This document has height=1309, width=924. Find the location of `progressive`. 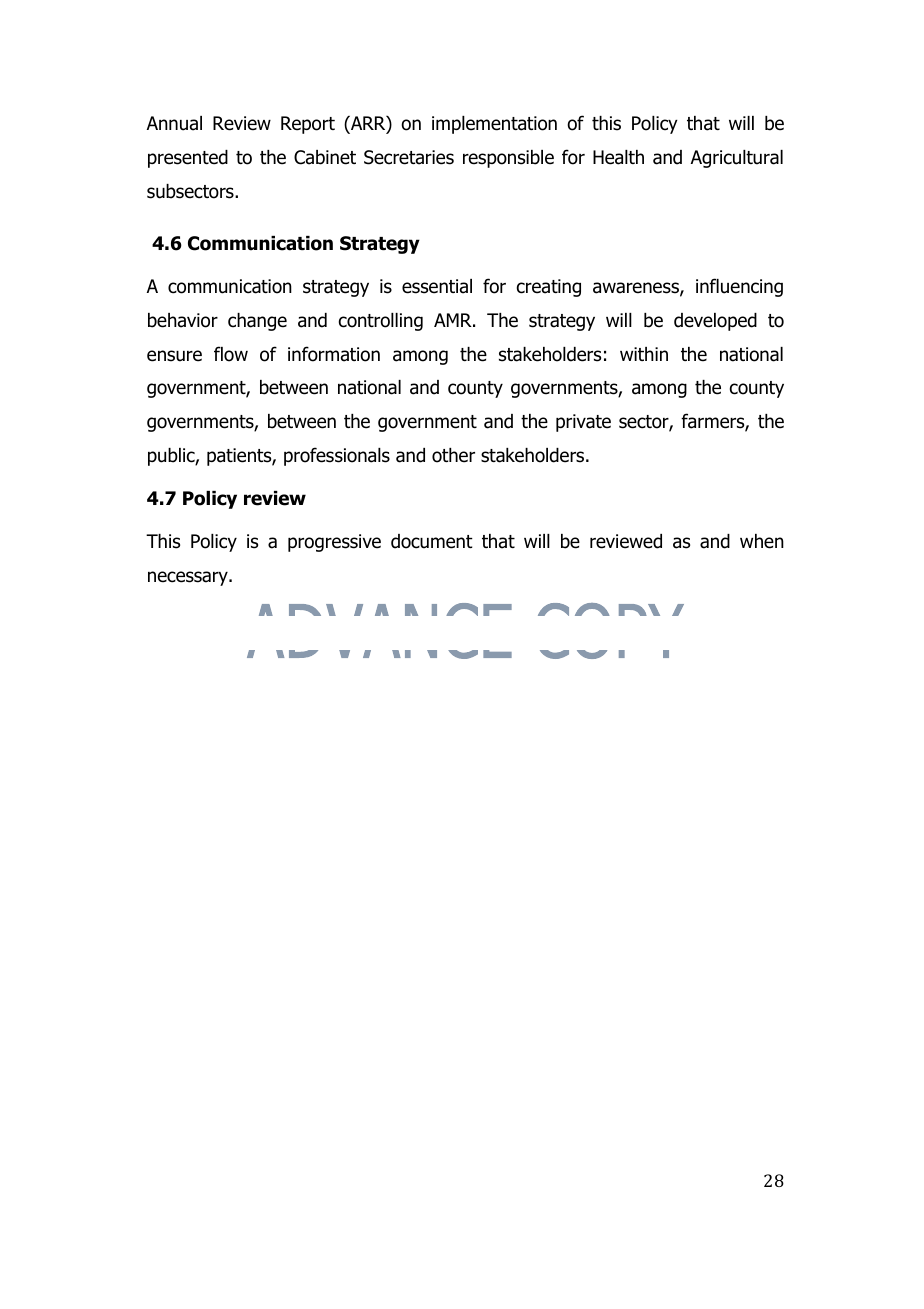

progressive is located at coordinates (334, 543).
